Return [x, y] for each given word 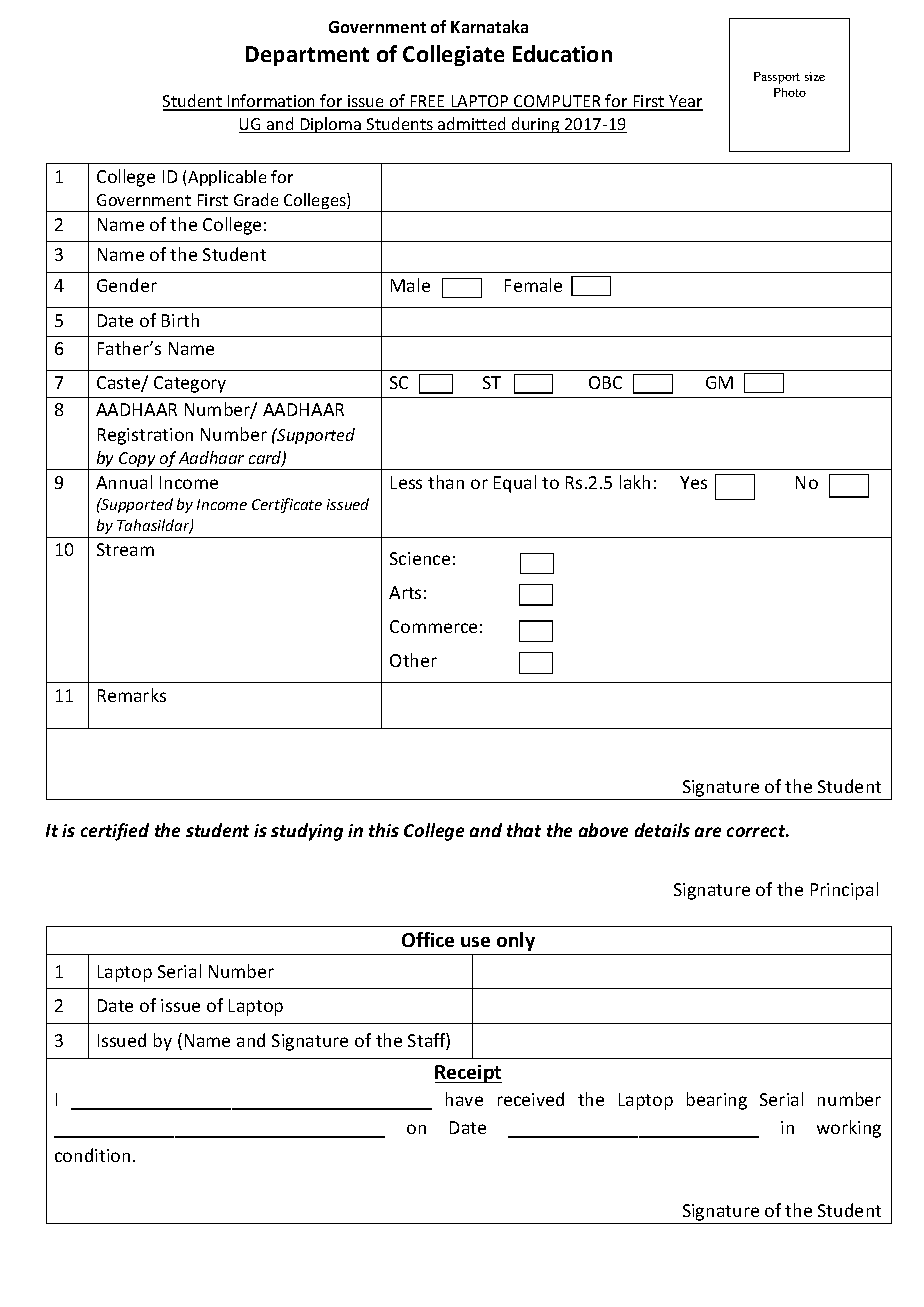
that [524, 830]
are [708, 832]
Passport [777, 78]
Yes [693, 482]
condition [92, 1155]
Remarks [132, 695]
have [464, 1099]
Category [190, 384]
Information [272, 102]
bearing [717, 1101]
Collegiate [453, 55]
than [446, 482]
